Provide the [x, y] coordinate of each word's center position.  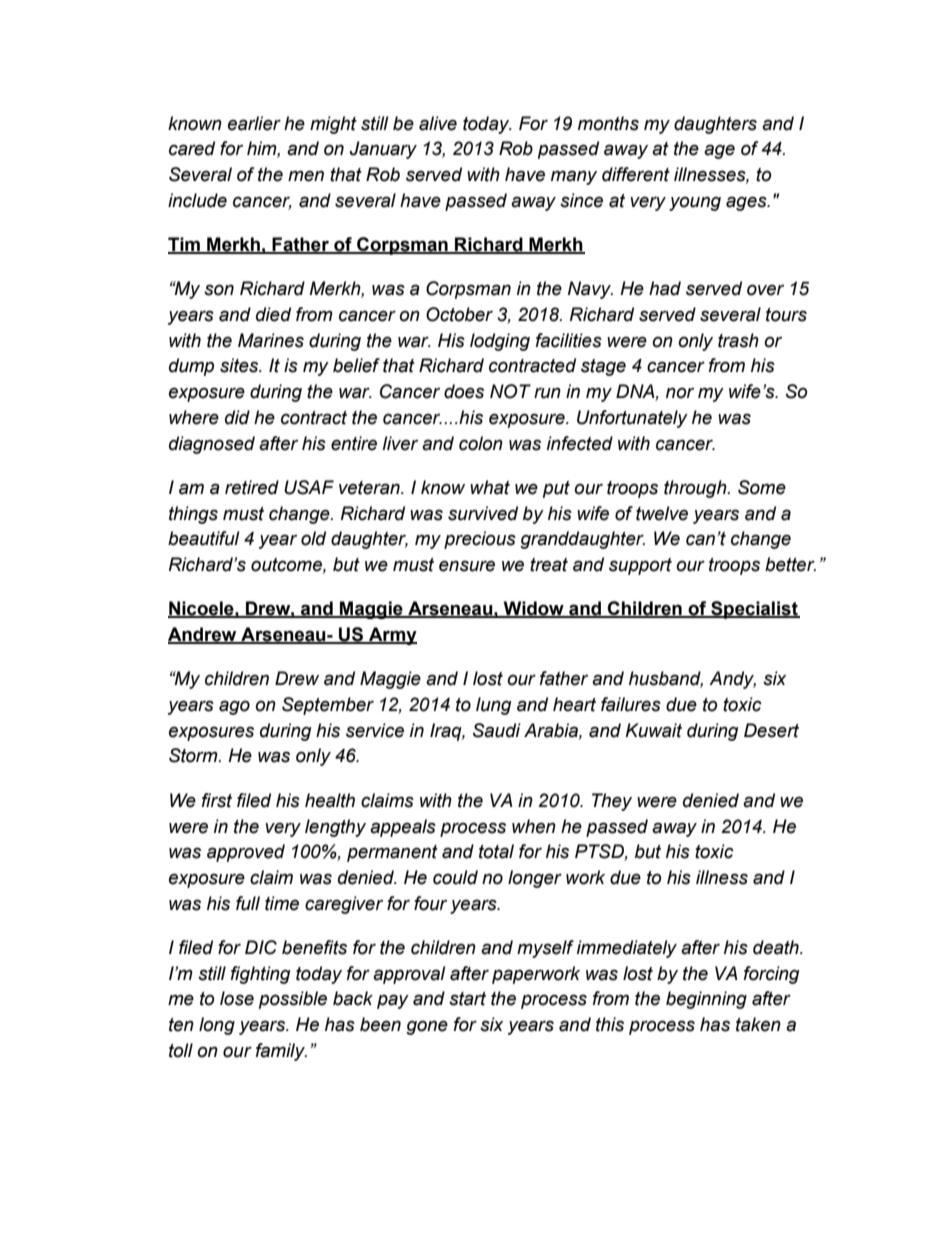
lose [237, 998]
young [695, 203]
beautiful [204, 538]
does [464, 391]
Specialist [754, 610]
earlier [254, 123]
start [467, 999]
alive [438, 123]
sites [240, 365]
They [612, 802]
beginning [706, 1000]
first [217, 800]
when [534, 826]
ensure [467, 566]
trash [738, 340]
